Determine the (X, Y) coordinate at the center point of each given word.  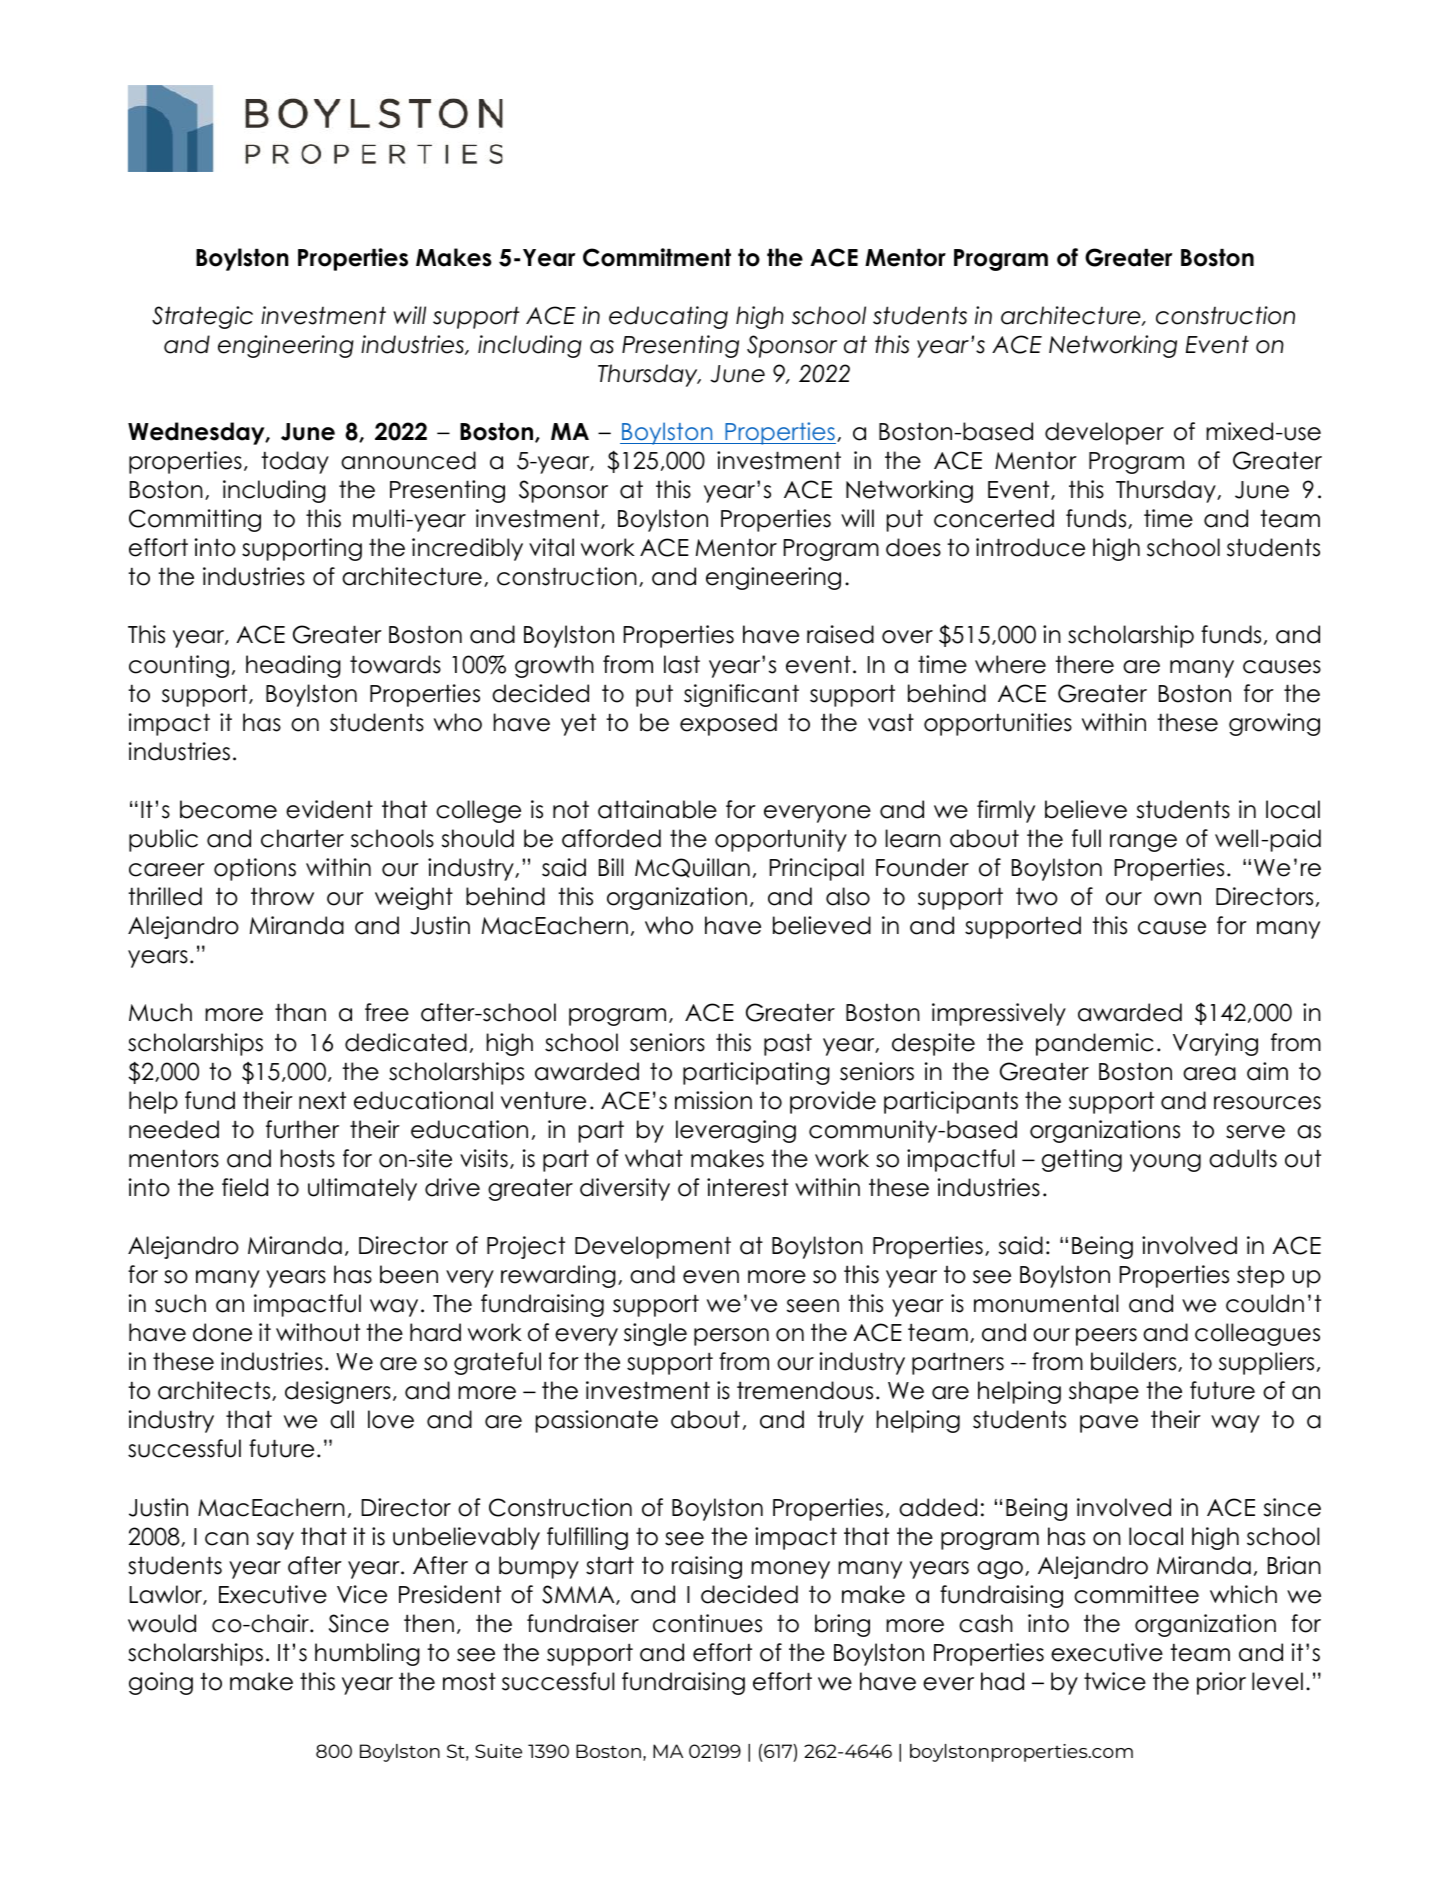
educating (668, 317)
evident (329, 809)
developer (1104, 433)
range (1143, 843)
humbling (367, 1654)
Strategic (202, 317)
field (245, 1187)
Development (653, 1247)
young (1165, 1163)
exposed (728, 724)
